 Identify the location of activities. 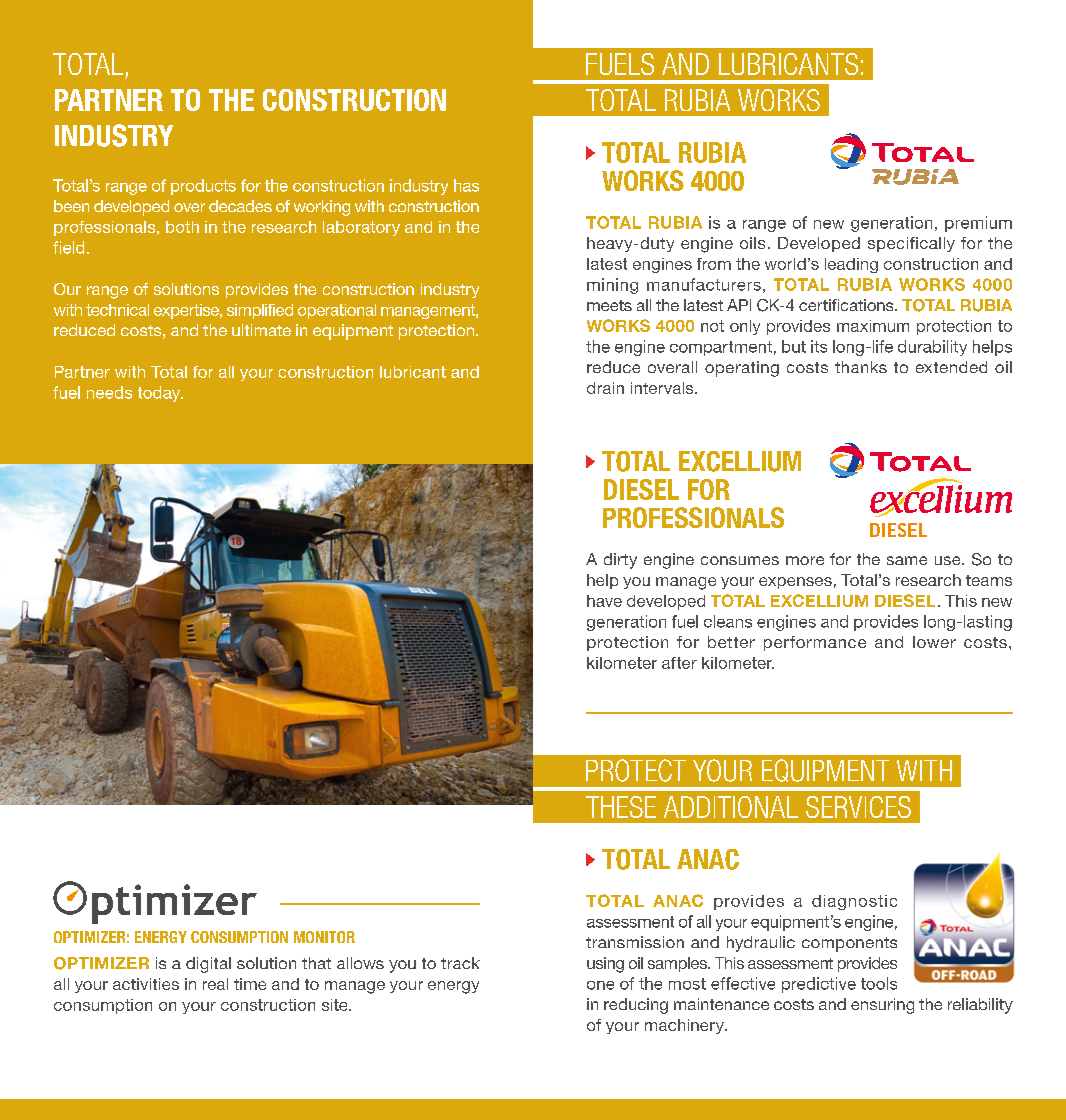
(146, 984).
